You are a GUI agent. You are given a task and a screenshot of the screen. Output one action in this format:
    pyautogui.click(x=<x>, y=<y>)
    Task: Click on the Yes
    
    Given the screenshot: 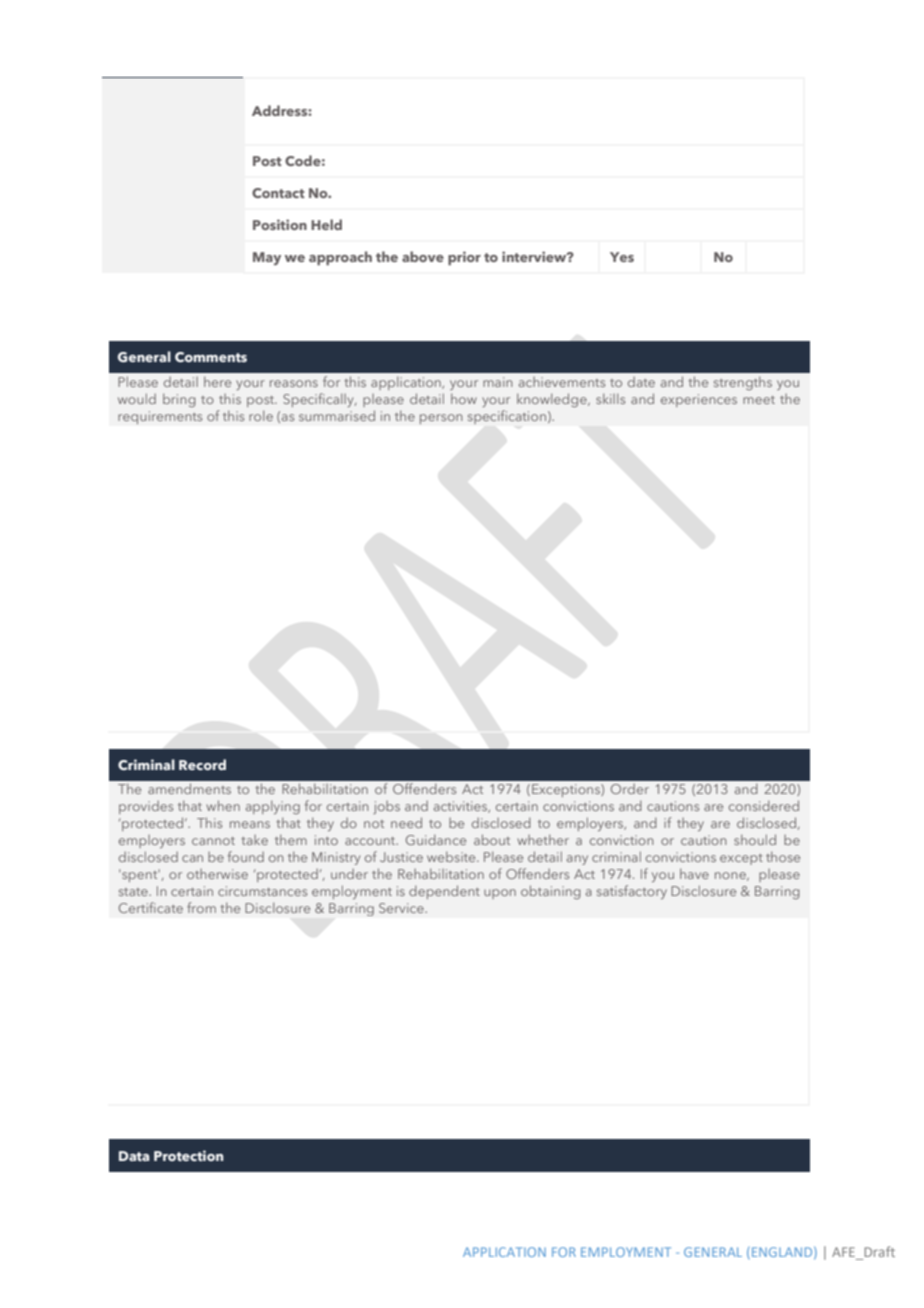 What is the action you would take?
    pyautogui.click(x=622, y=257)
